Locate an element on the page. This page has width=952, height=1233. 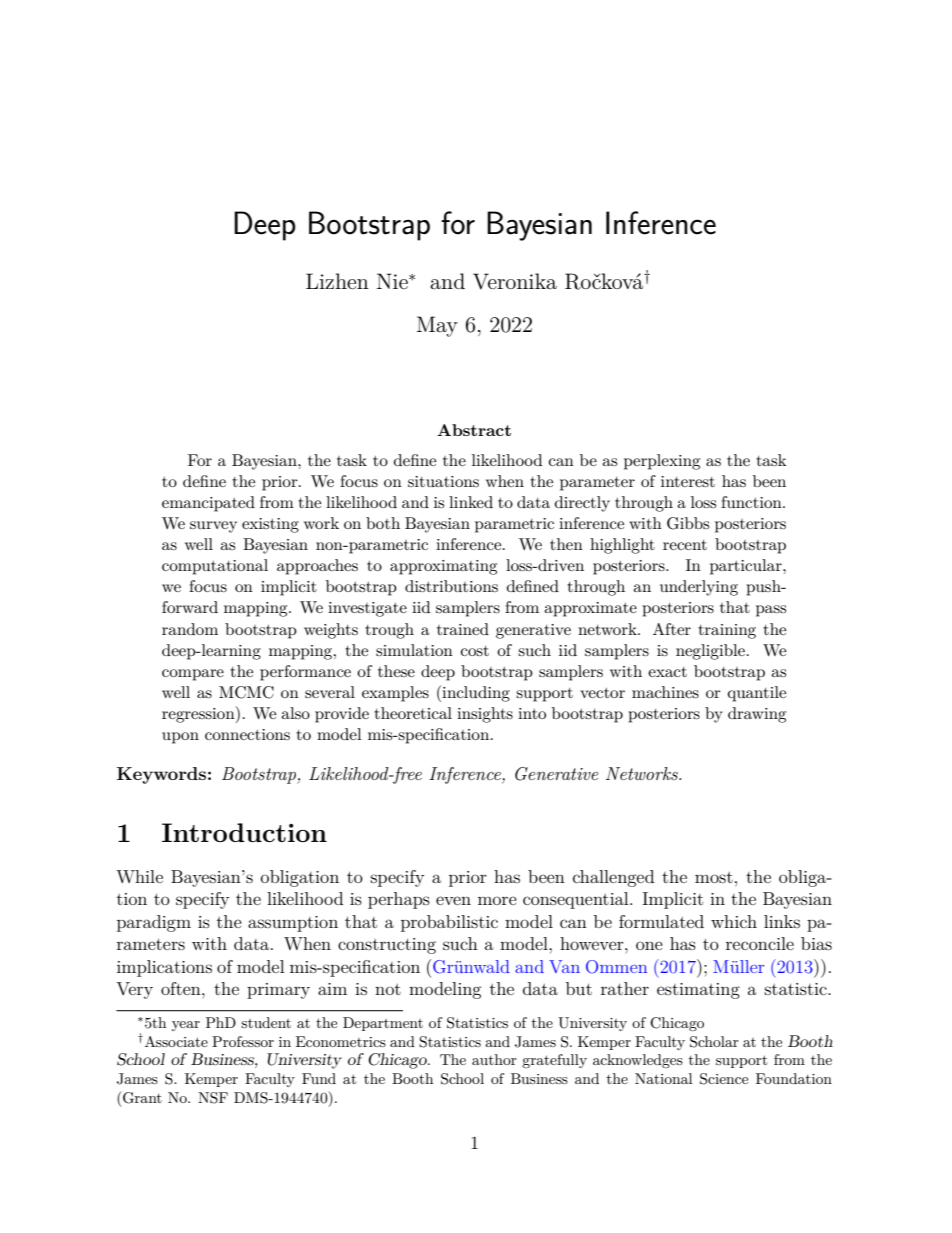
May is located at coordinates (437, 326).
